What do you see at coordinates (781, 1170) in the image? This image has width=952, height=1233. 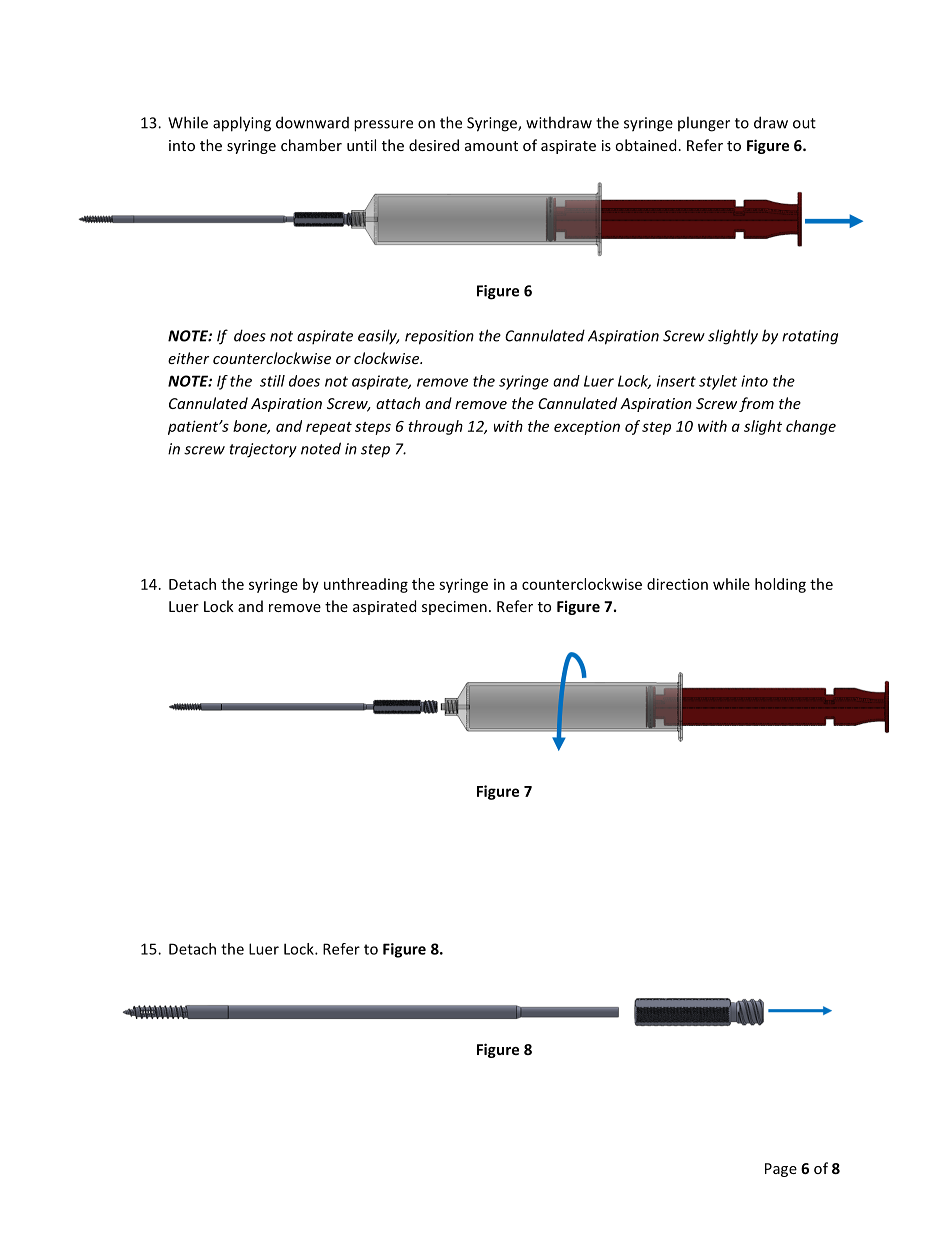 I see `Page` at bounding box center [781, 1170].
